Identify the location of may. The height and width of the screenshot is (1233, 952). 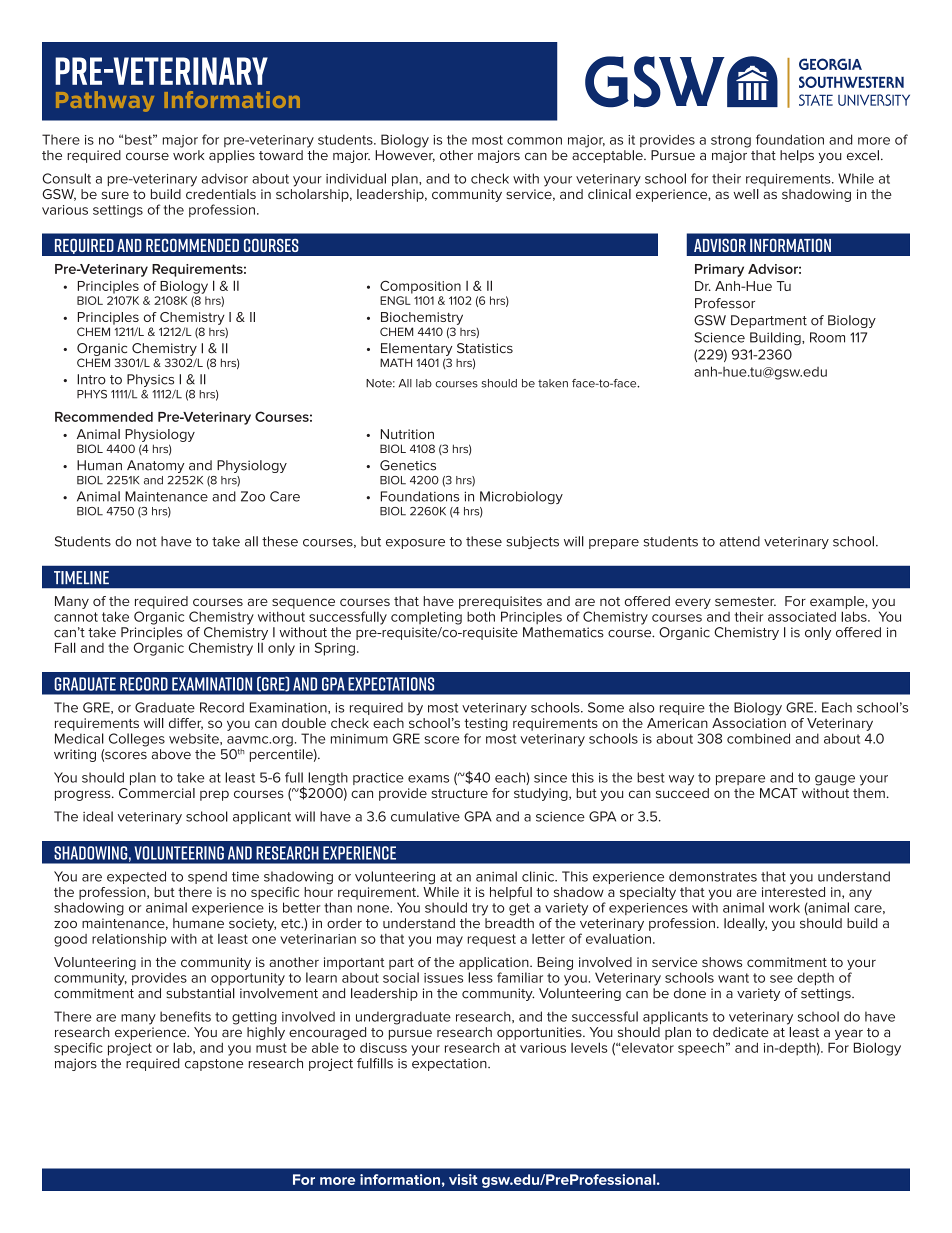
(450, 941).
